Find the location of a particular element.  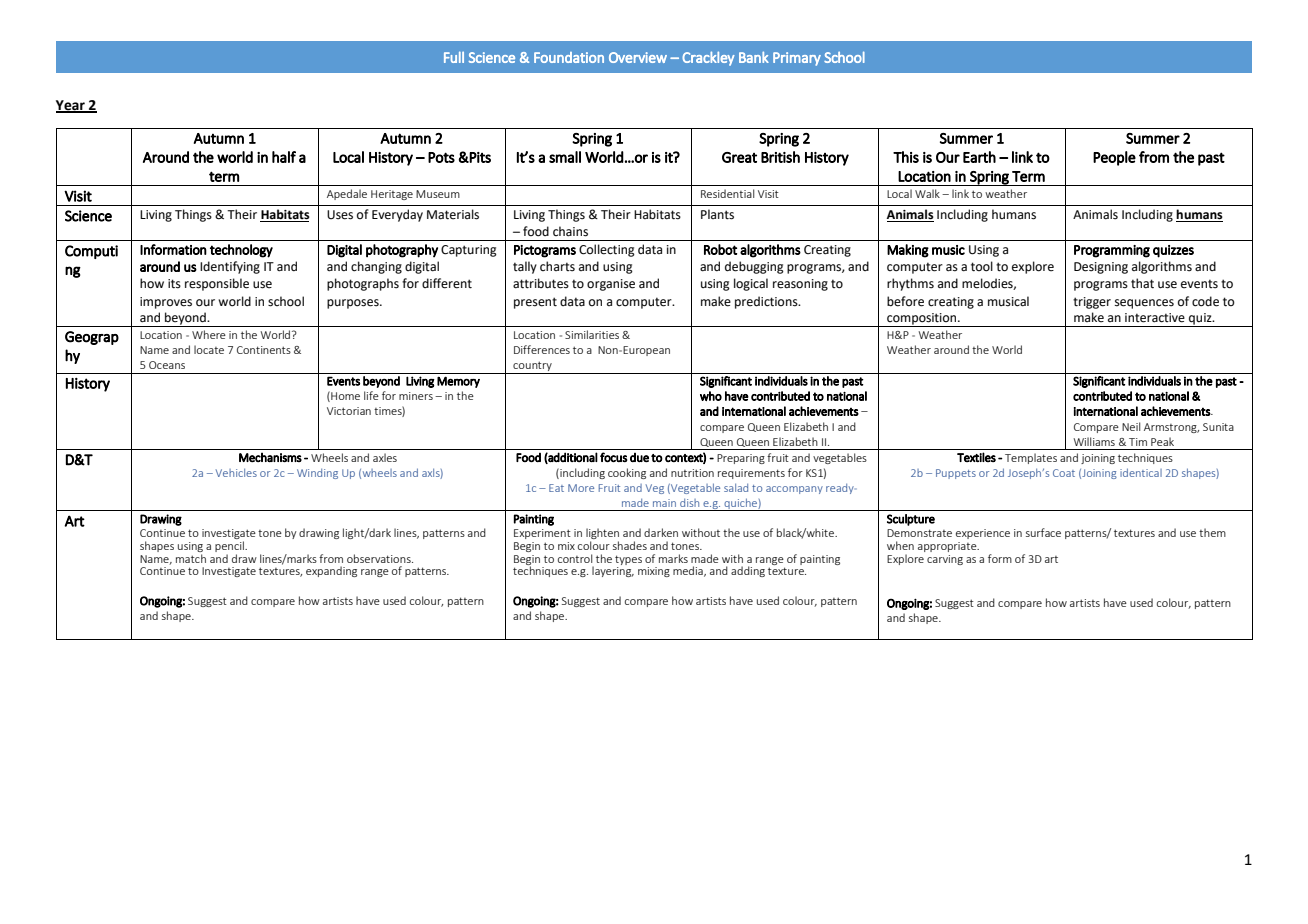

Walk is located at coordinates (927, 193).
